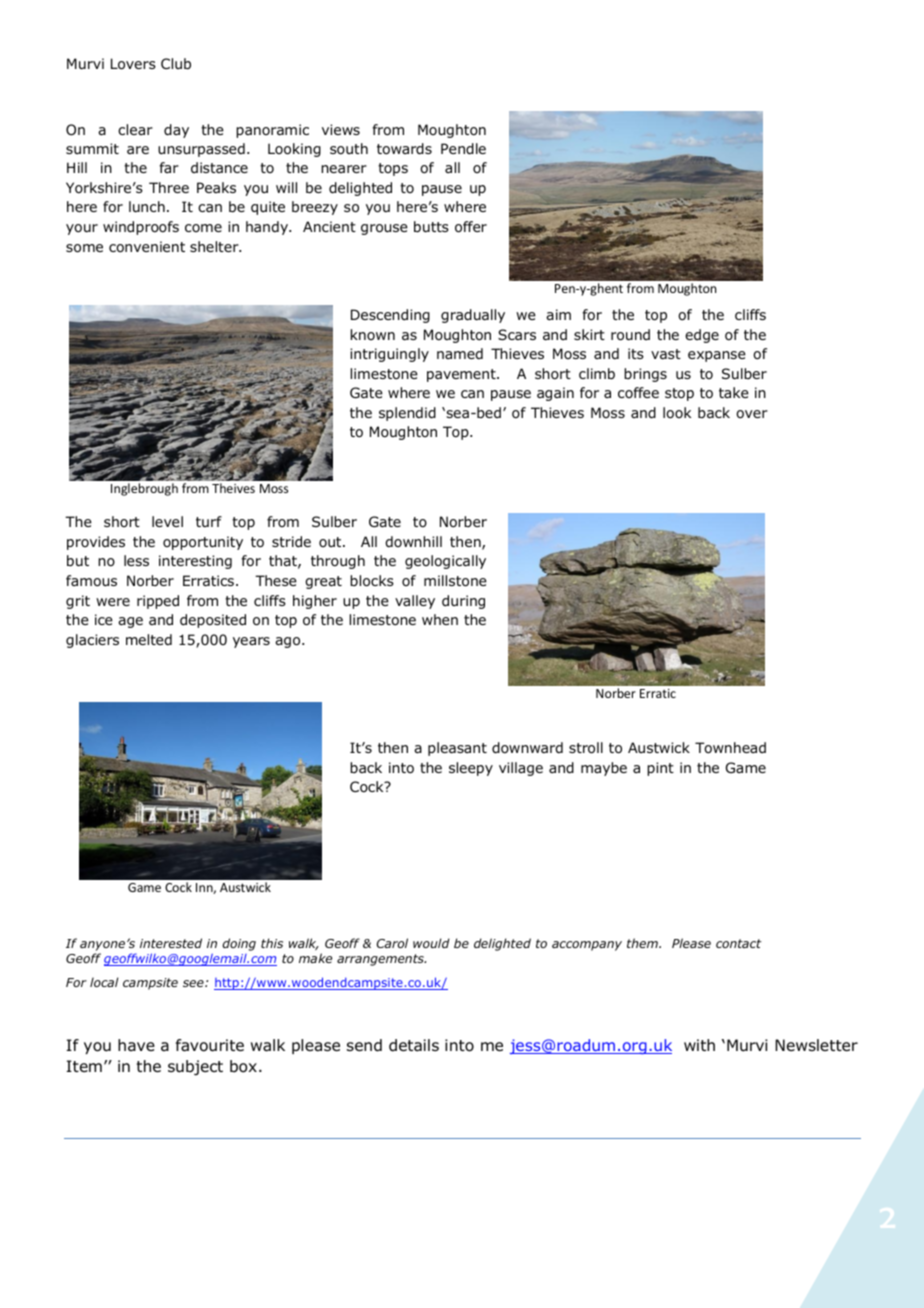  What do you see at coordinates (414, 1045) in the screenshot?
I see `details` at bounding box center [414, 1045].
